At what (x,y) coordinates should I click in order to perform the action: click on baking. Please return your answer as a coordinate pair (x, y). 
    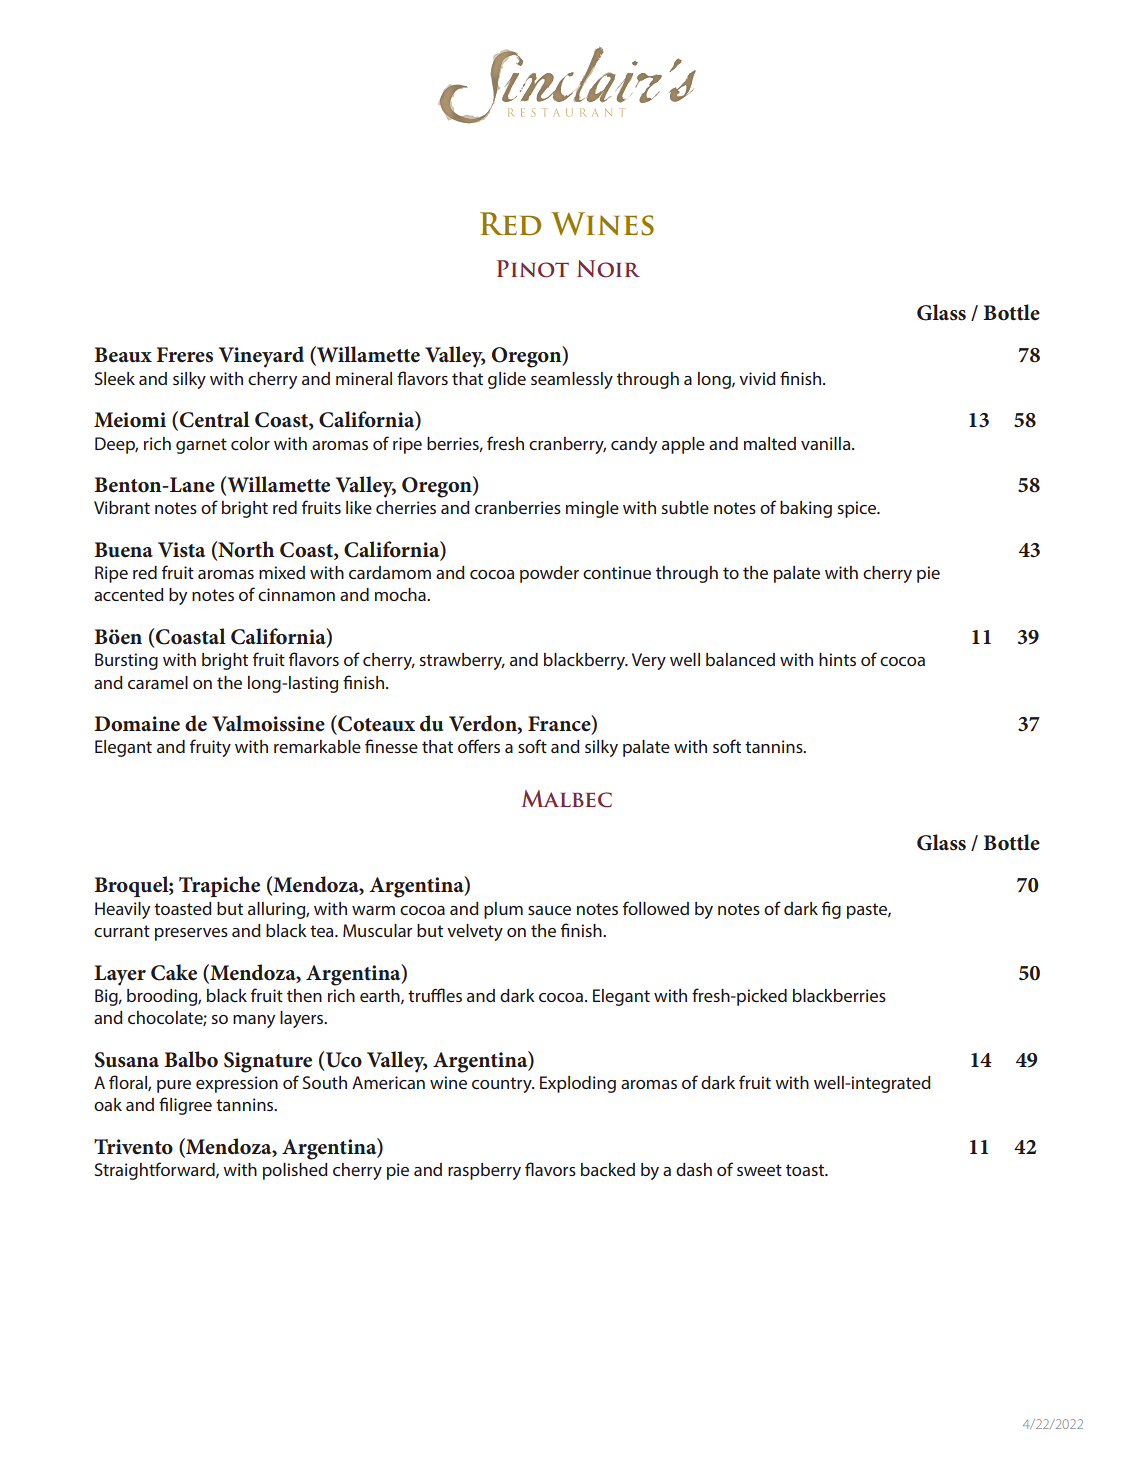
    Looking at the image, I should click on (806, 509).
